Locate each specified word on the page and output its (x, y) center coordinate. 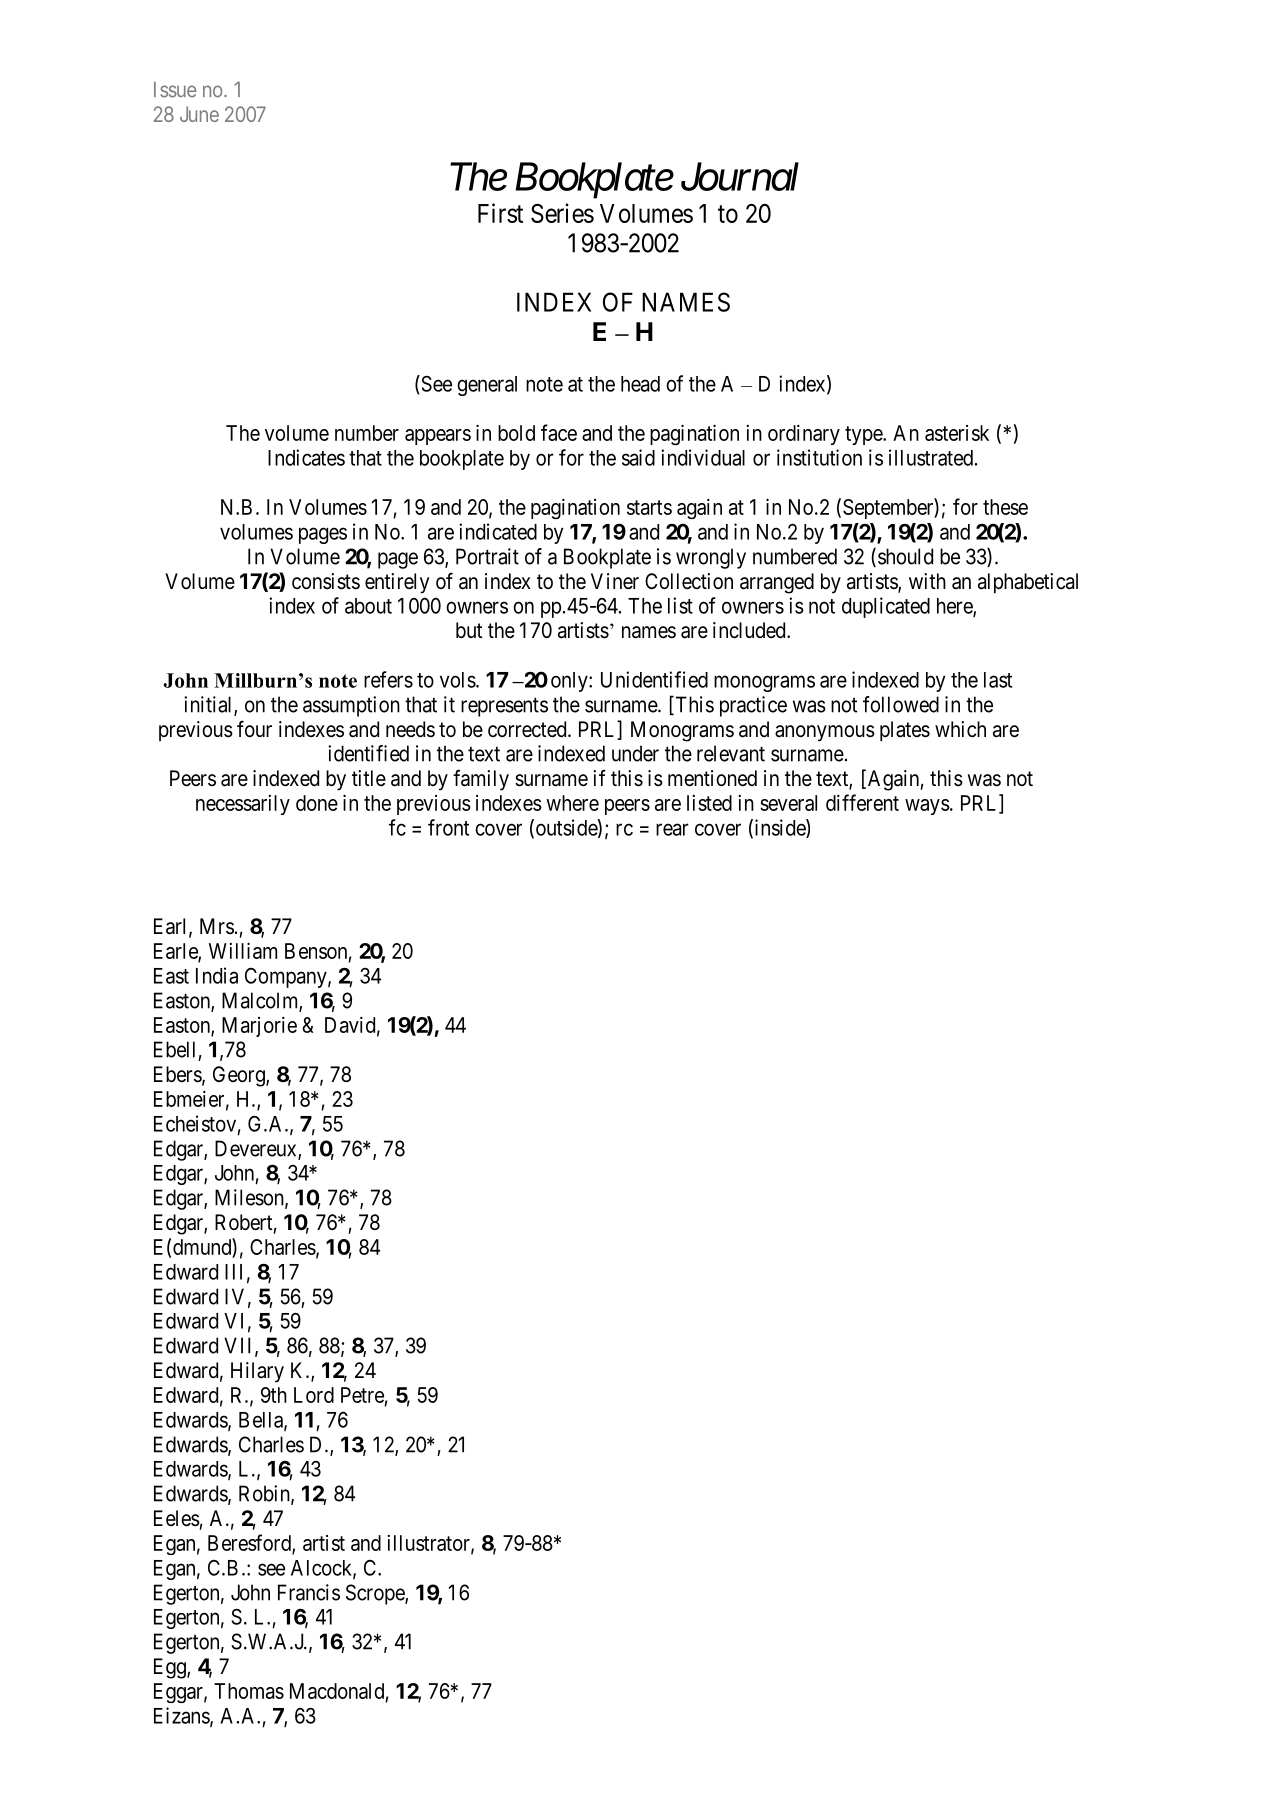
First (500, 213)
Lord (314, 1395)
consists (326, 581)
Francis (309, 1592)
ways (927, 807)
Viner (615, 581)
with (927, 581)
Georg (240, 1076)
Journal (740, 176)
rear (672, 829)
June (199, 114)
